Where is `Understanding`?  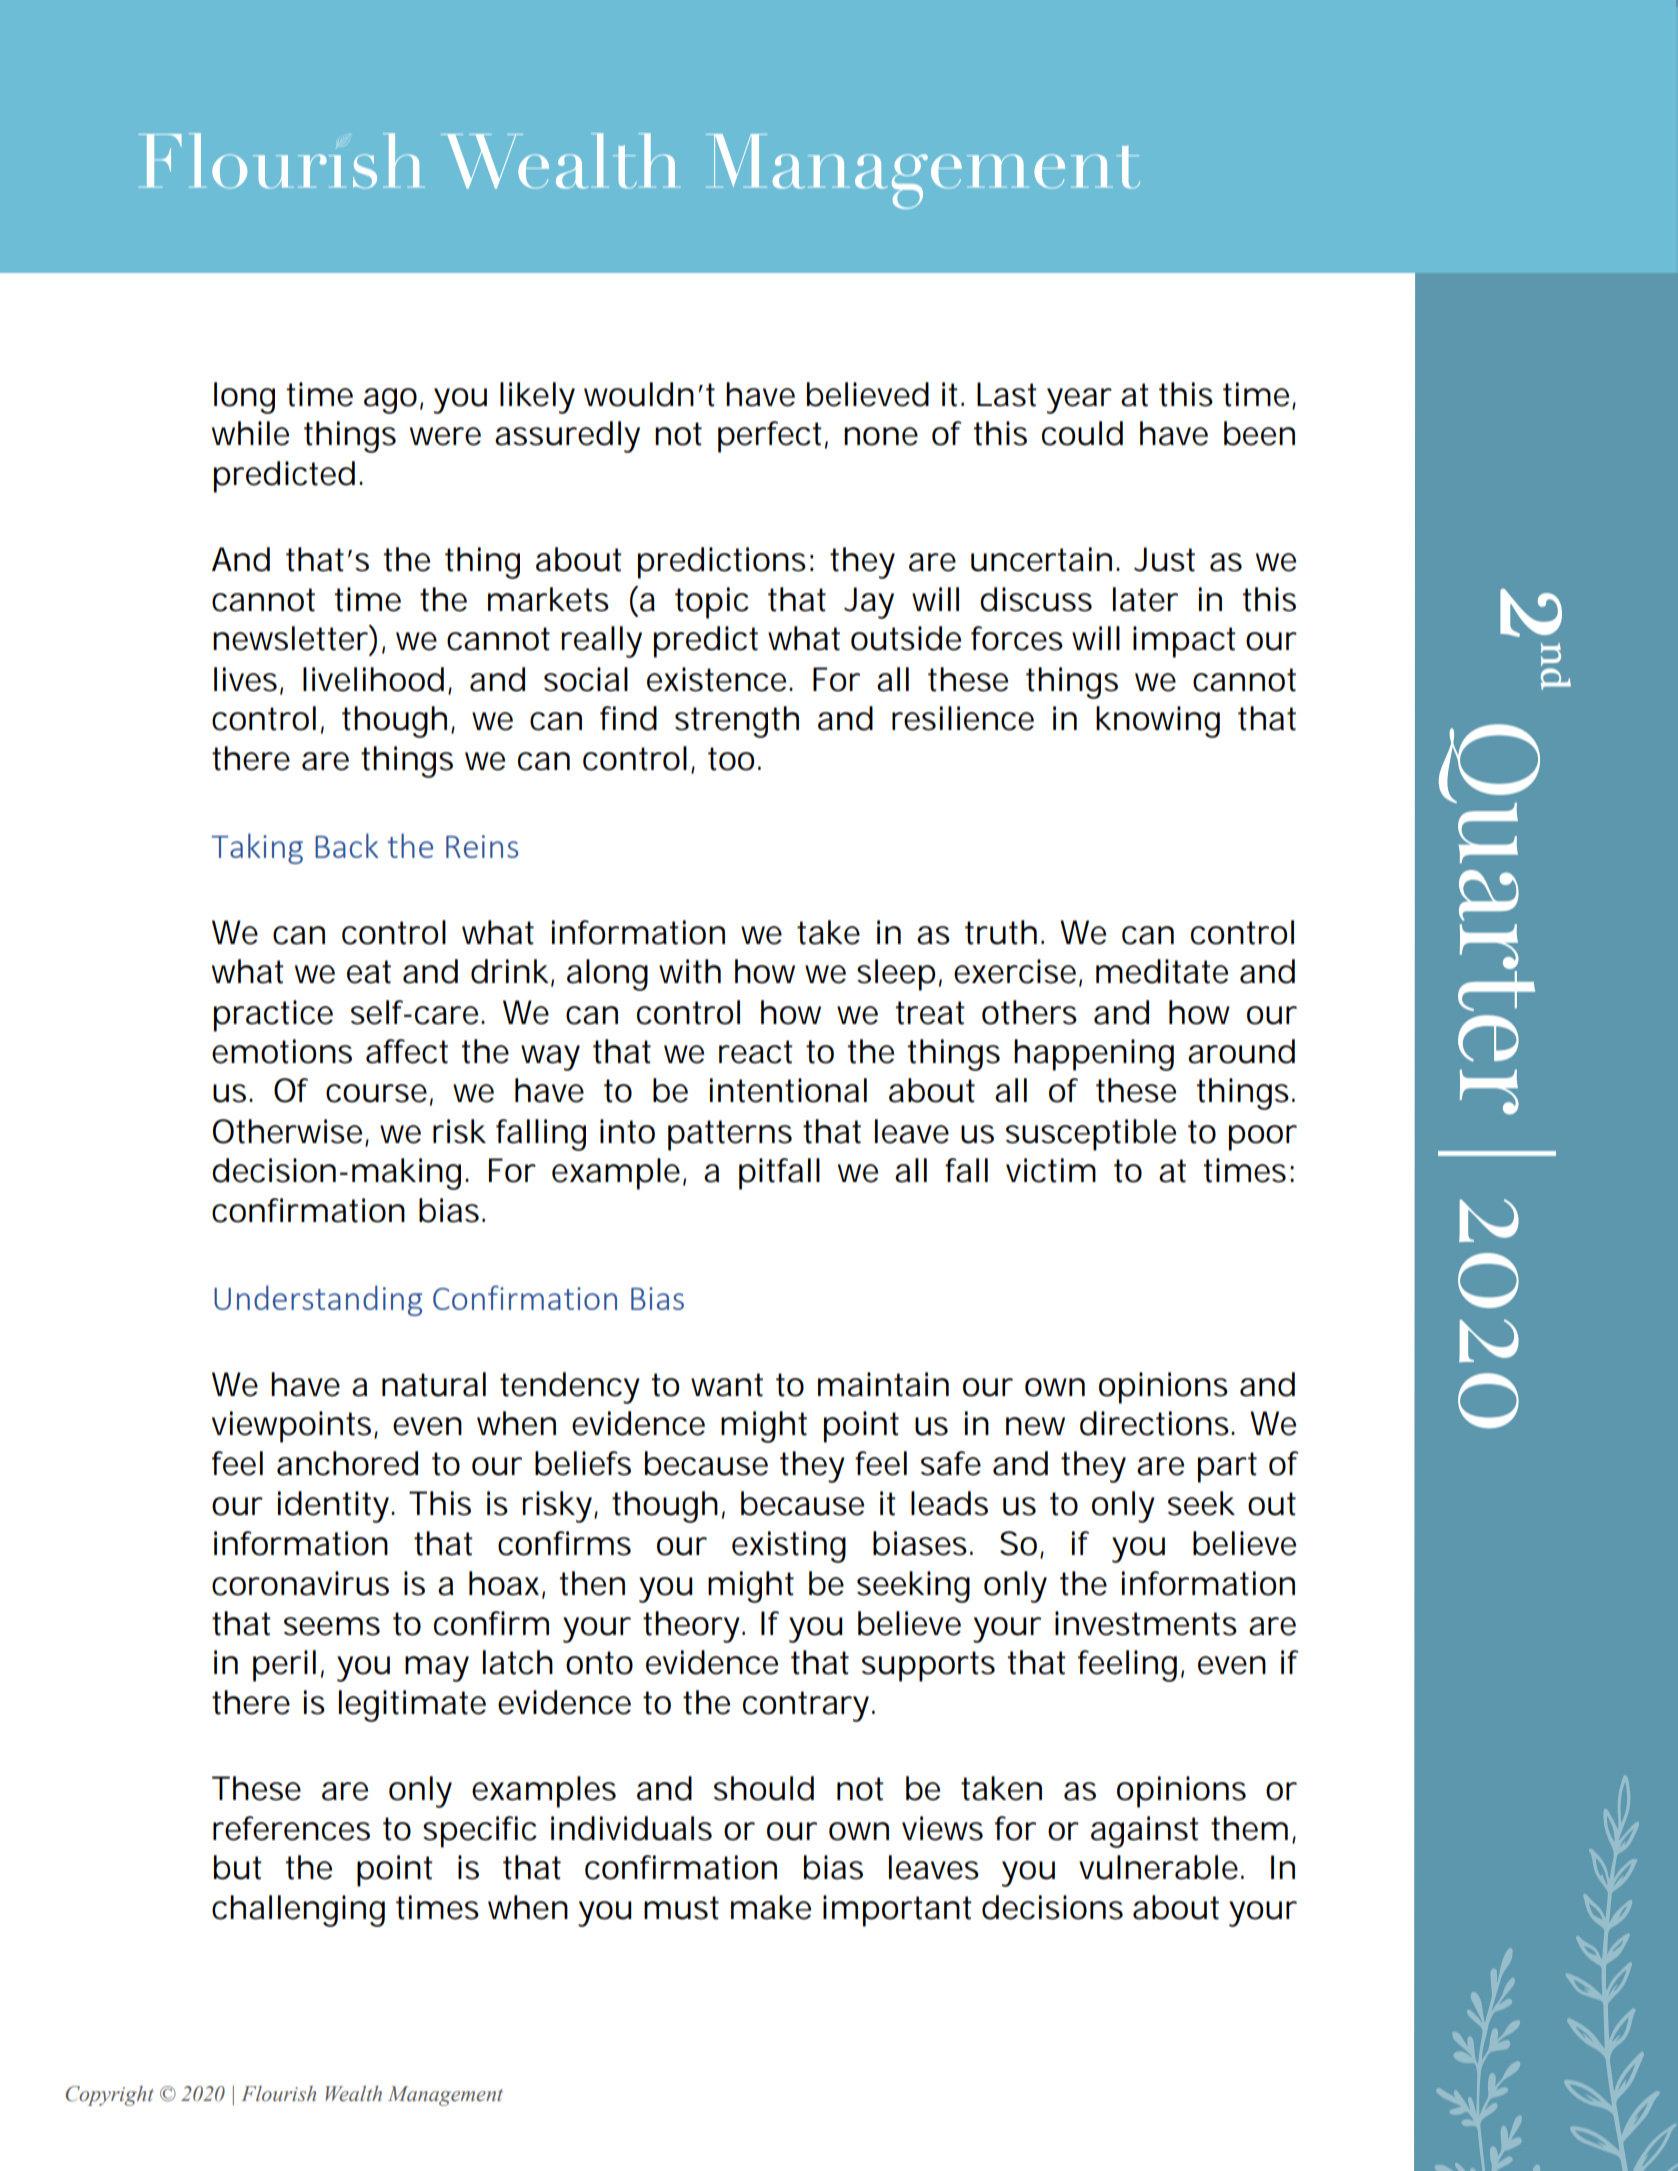
Understanding is located at coordinates (318, 1300).
